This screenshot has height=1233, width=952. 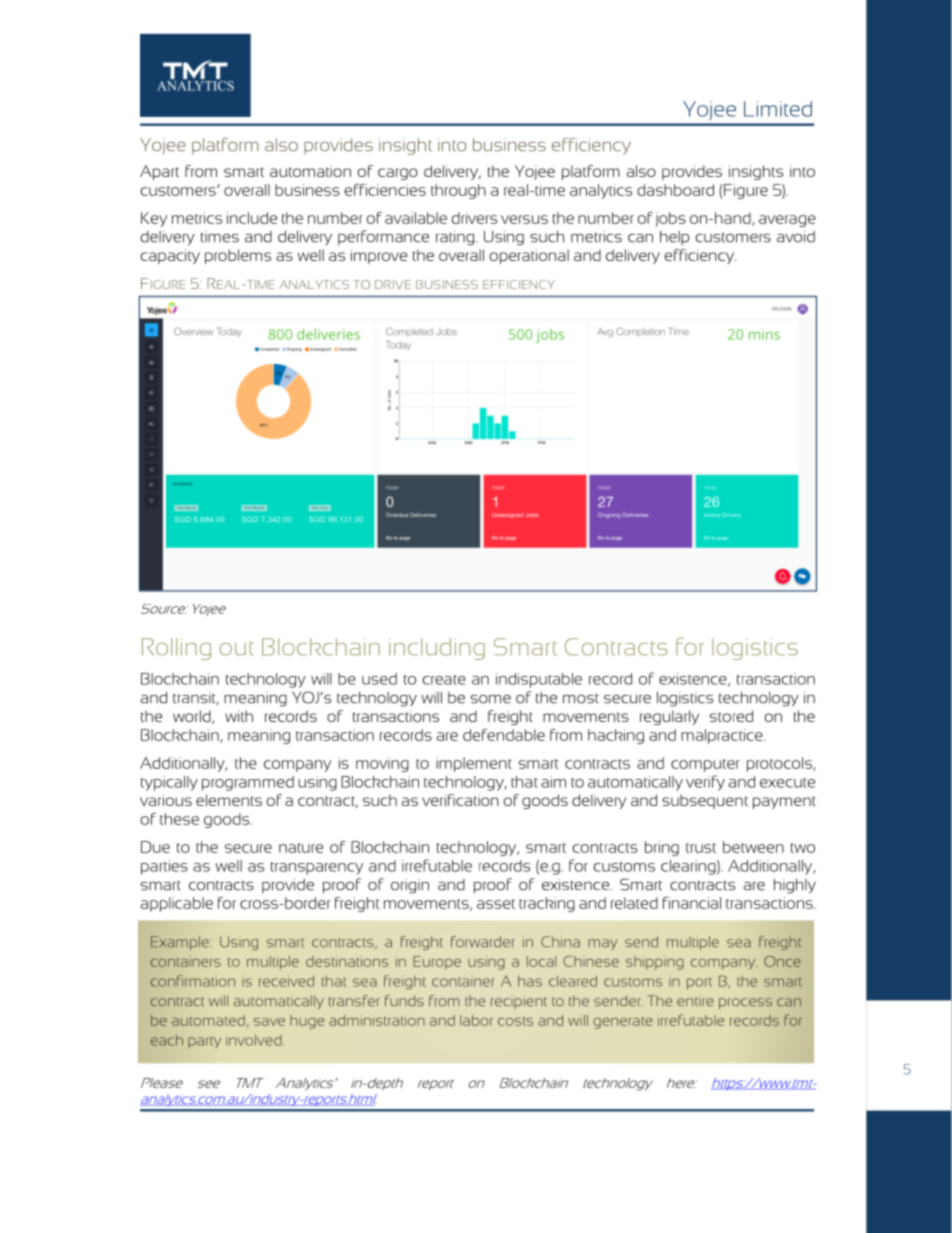 I want to click on including, so click(x=437, y=649).
